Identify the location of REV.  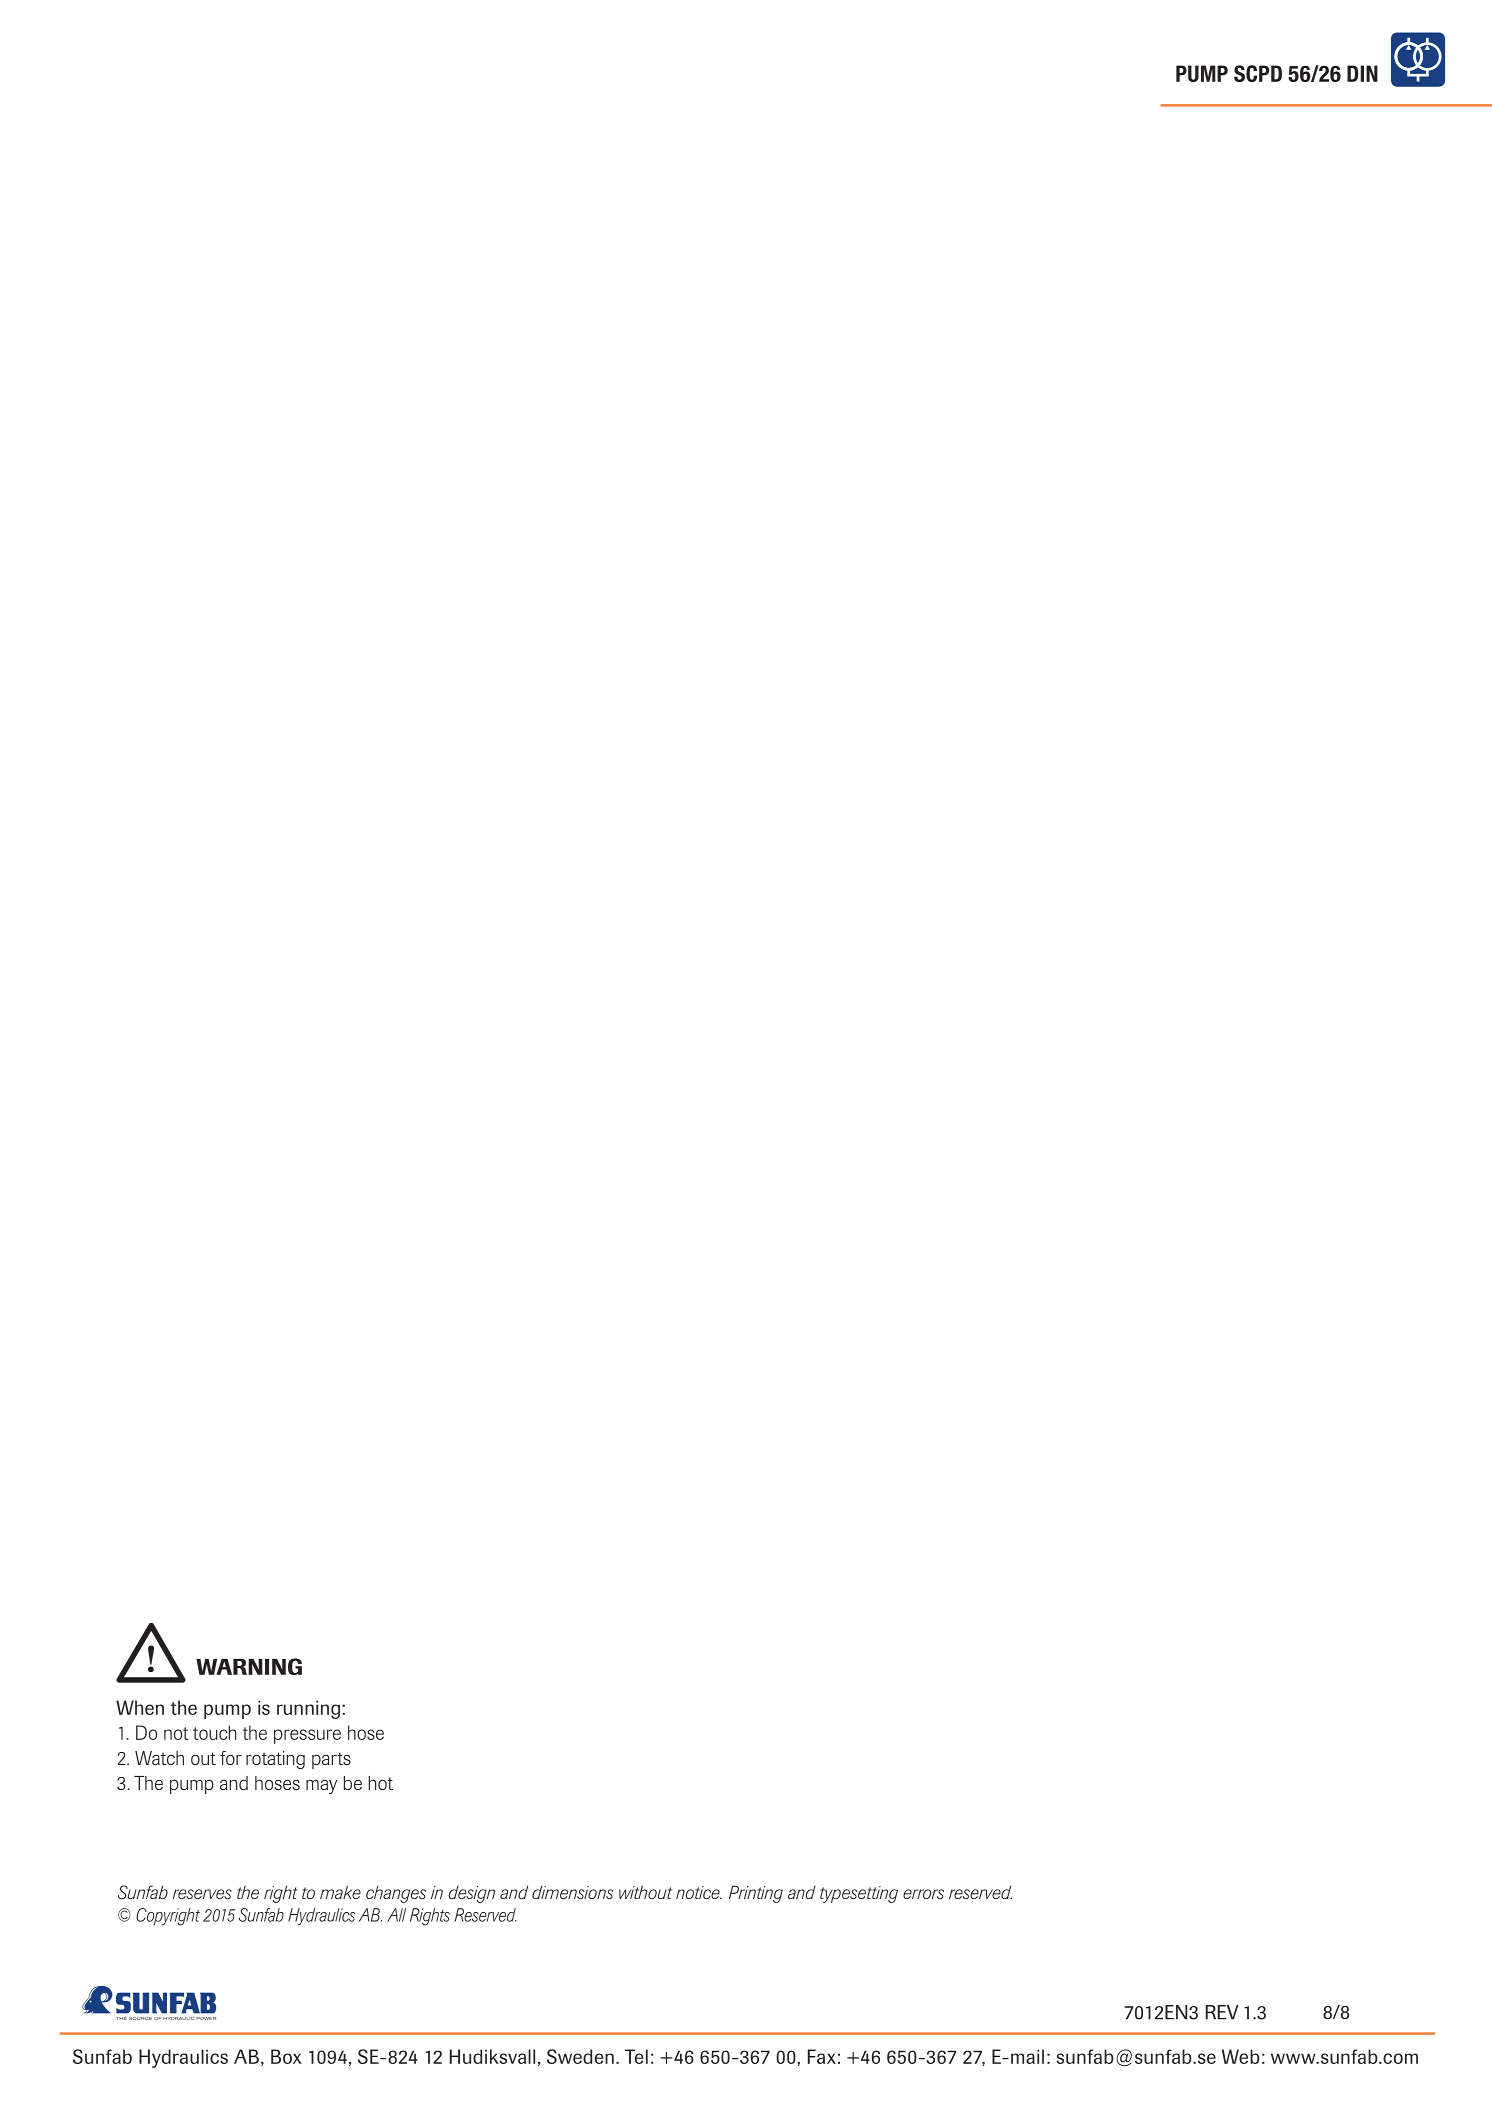
(1222, 2012).
